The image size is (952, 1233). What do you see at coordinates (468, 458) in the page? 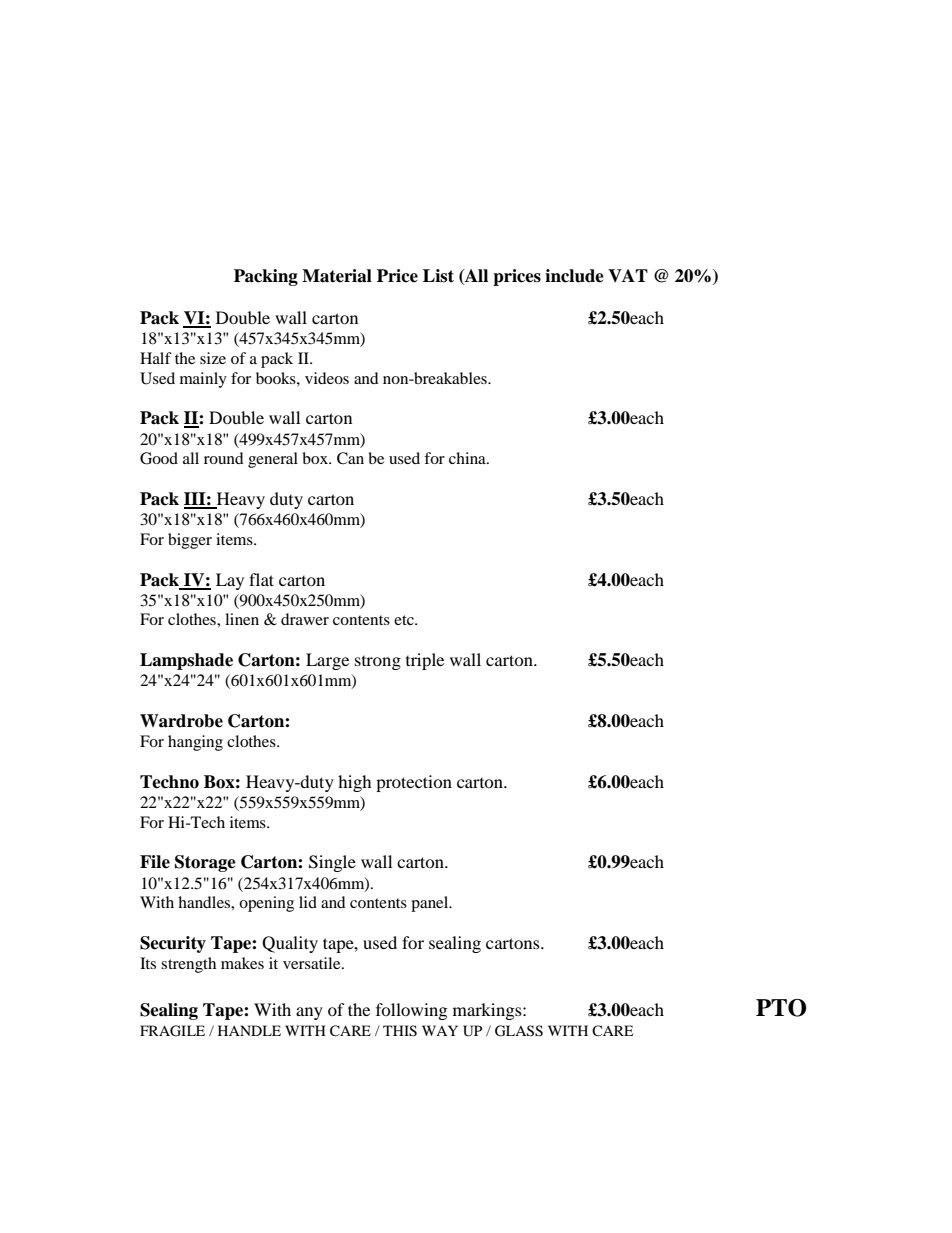
I see `china` at bounding box center [468, 458].
